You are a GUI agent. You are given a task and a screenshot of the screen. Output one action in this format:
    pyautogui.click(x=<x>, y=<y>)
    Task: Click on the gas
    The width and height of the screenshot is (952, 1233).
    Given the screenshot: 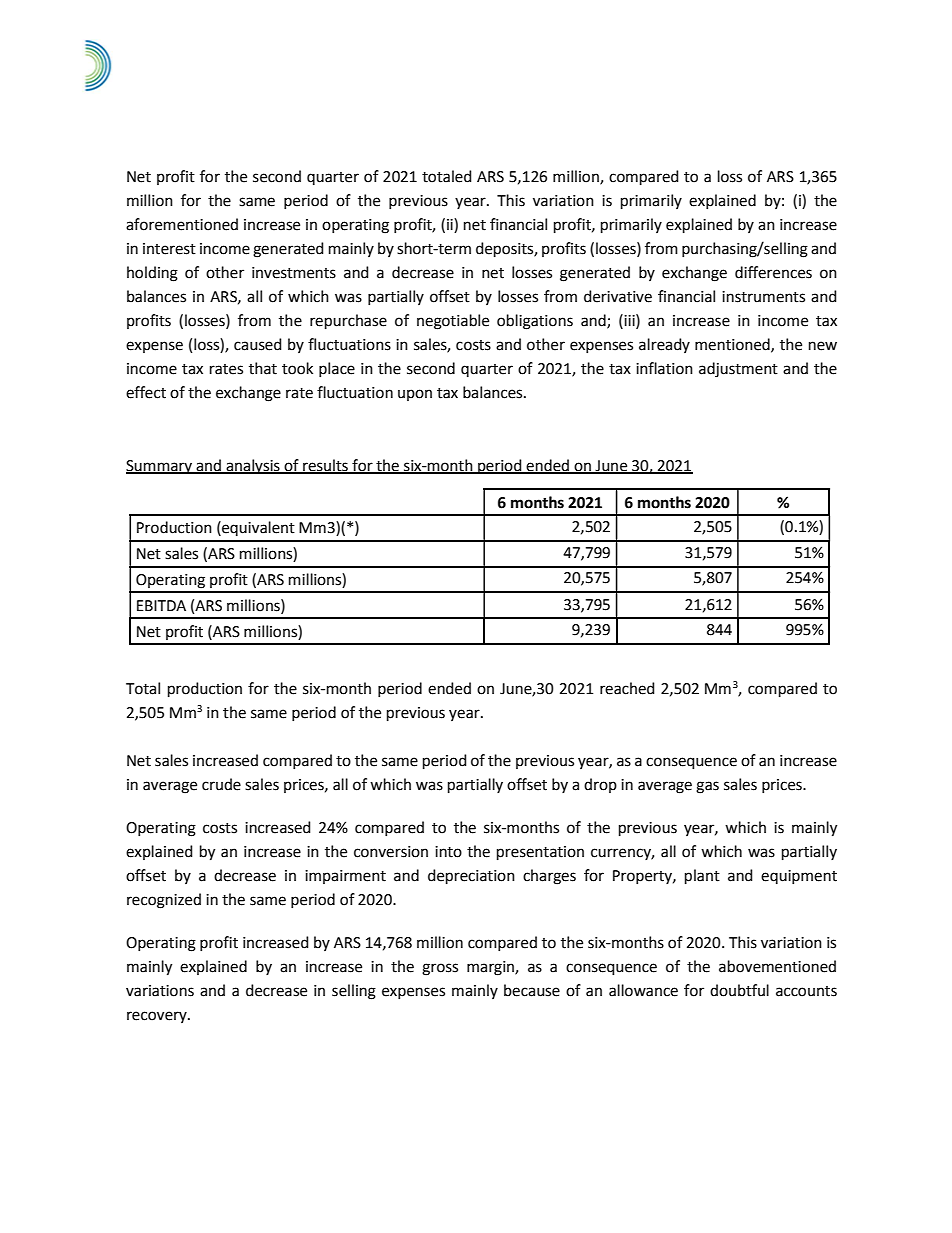 What is the action you would take?
    pyautogui.click(x=707, y=787)
